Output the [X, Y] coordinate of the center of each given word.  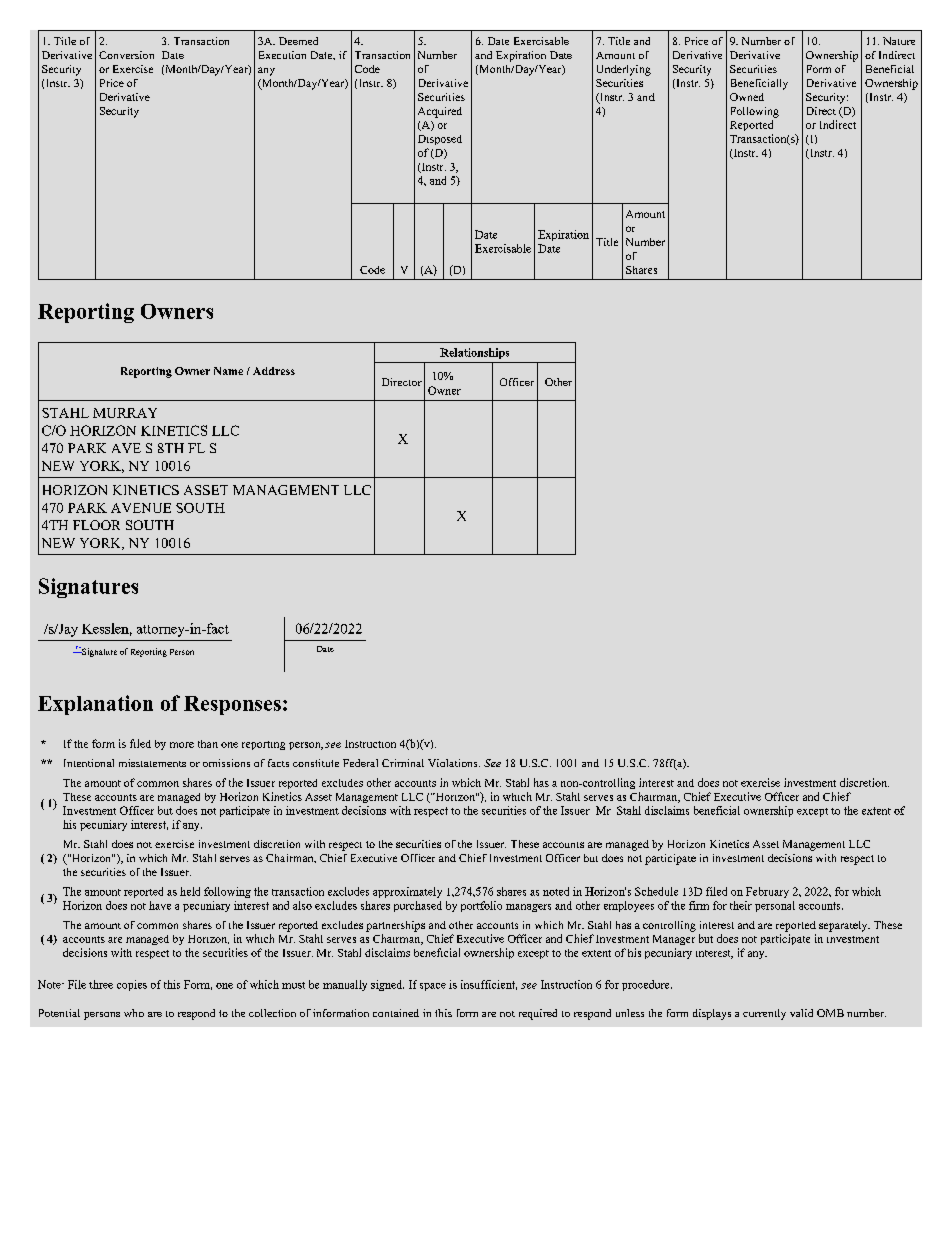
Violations [454, 763]
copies [132, 985]
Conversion [126, 55]
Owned [747, 97]
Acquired [440, 112]
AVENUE [141, 508]
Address [274, 371]
